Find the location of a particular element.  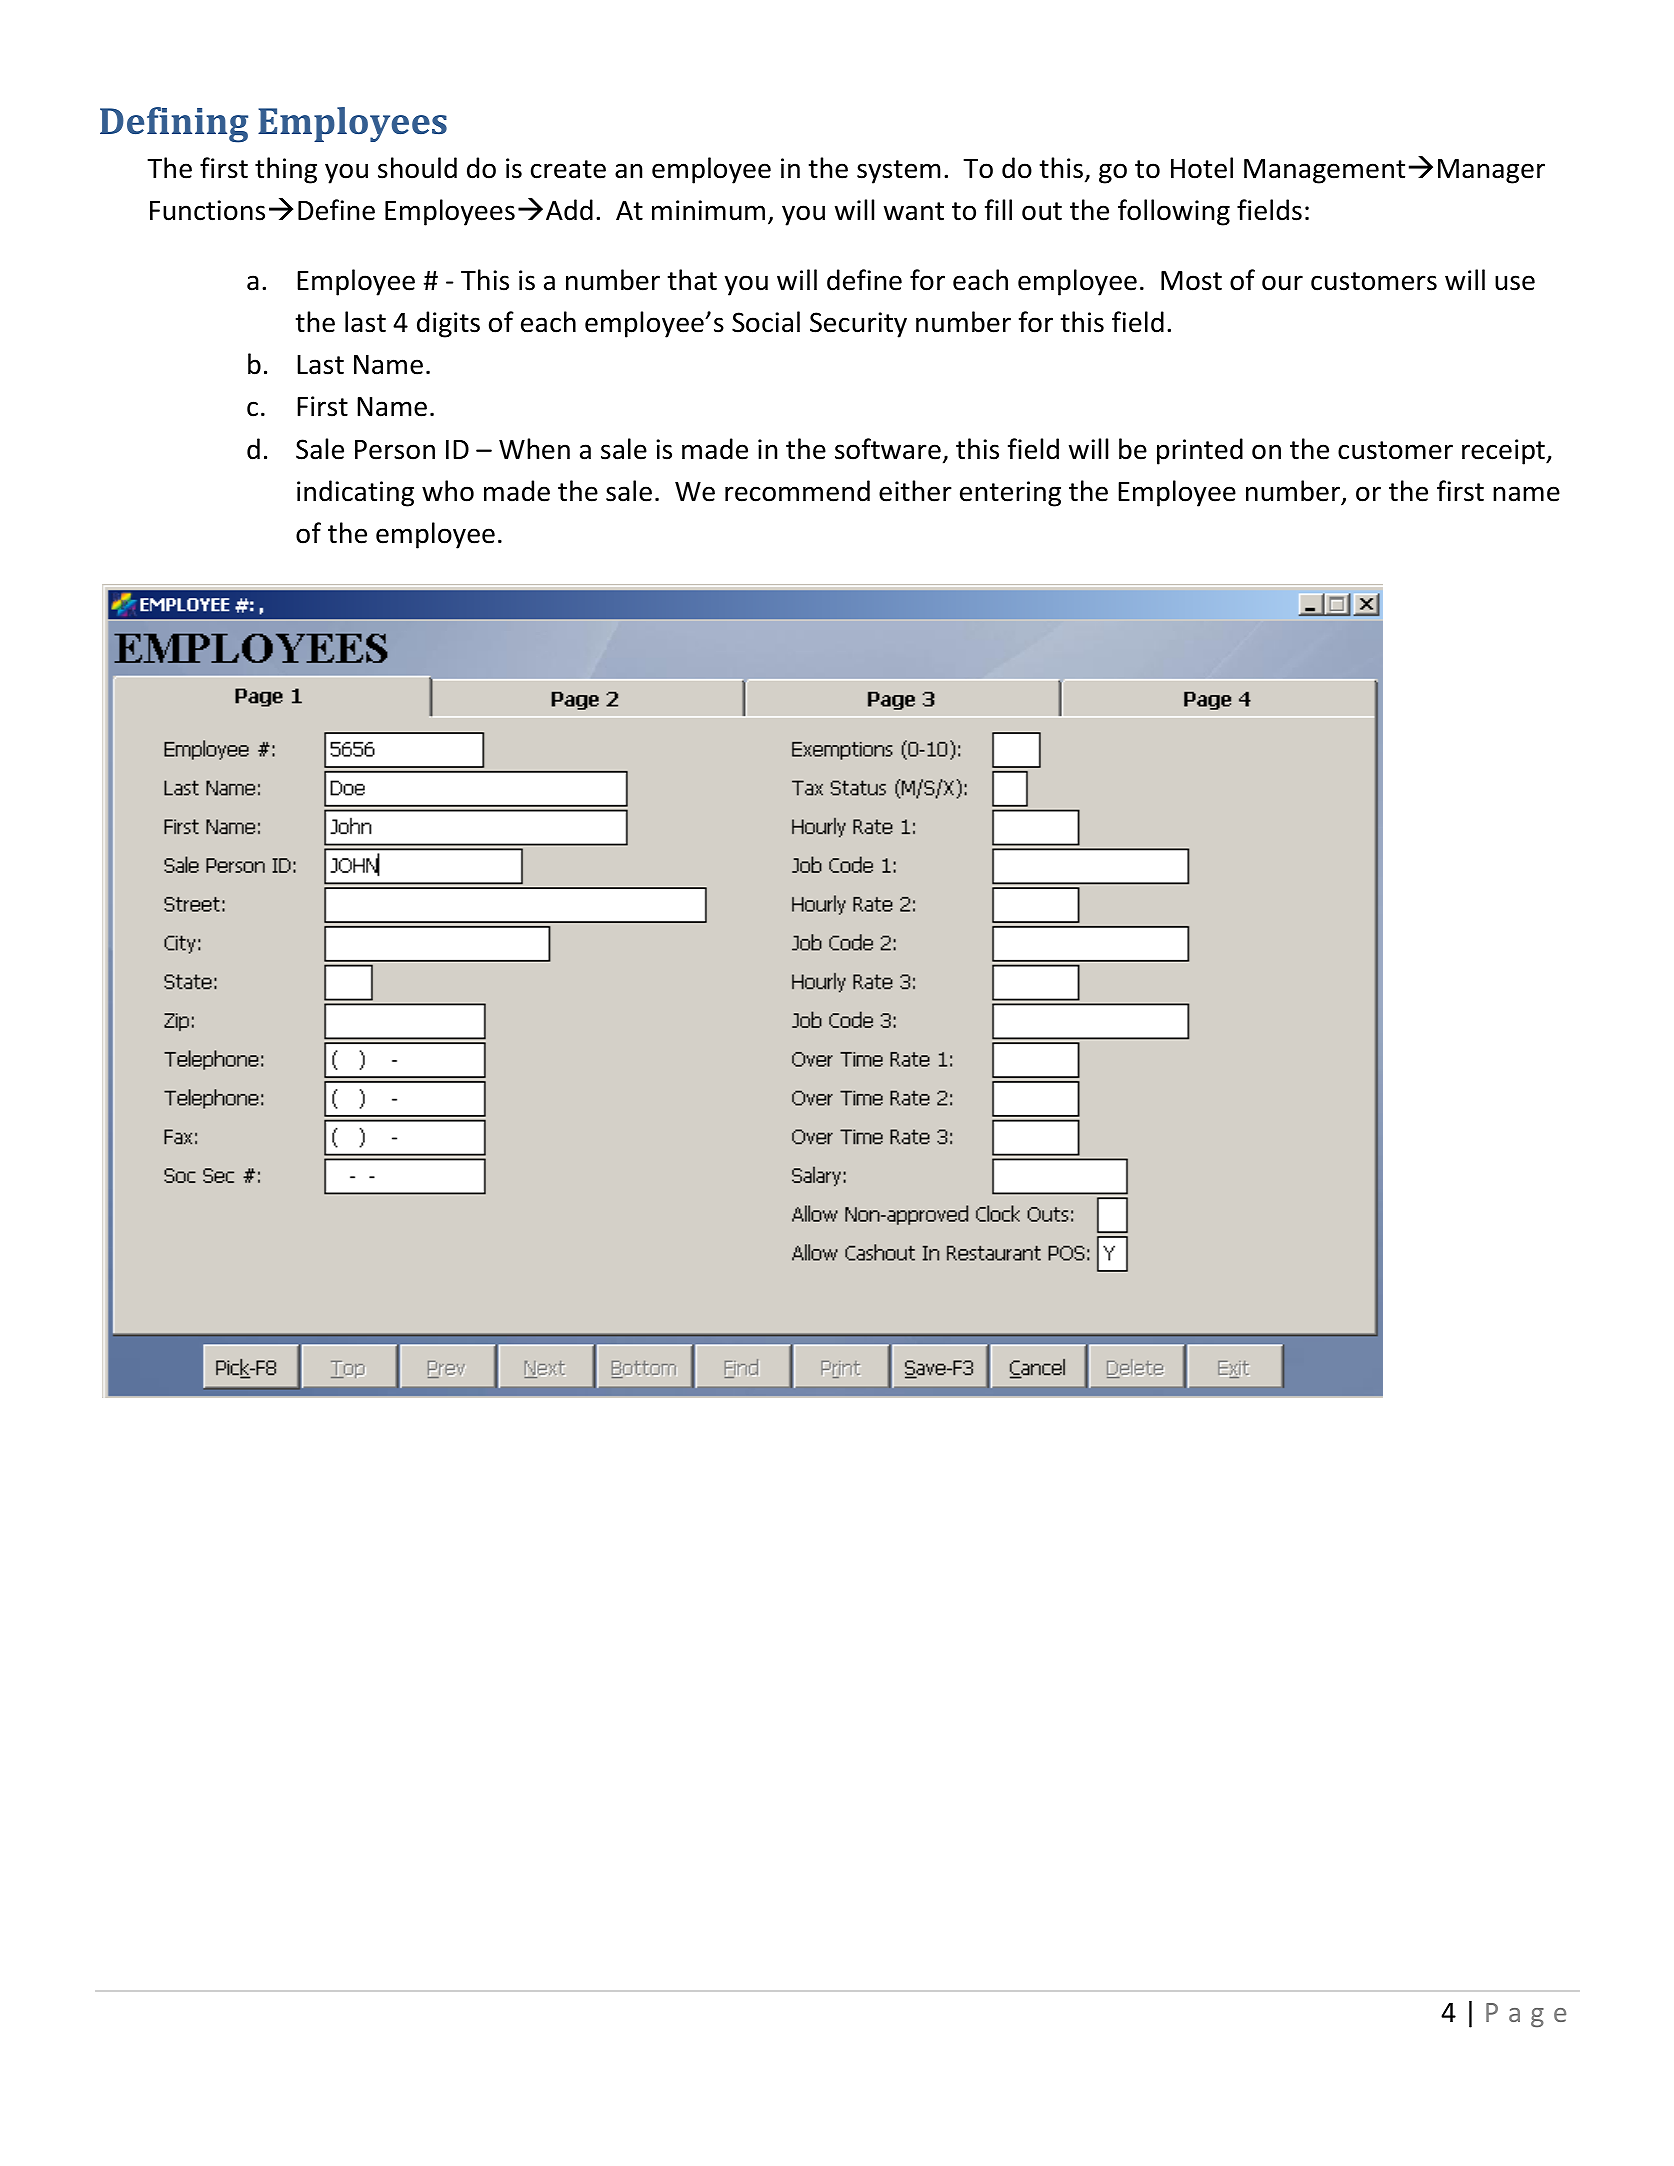

thing is located at coordinates (286, 170).
